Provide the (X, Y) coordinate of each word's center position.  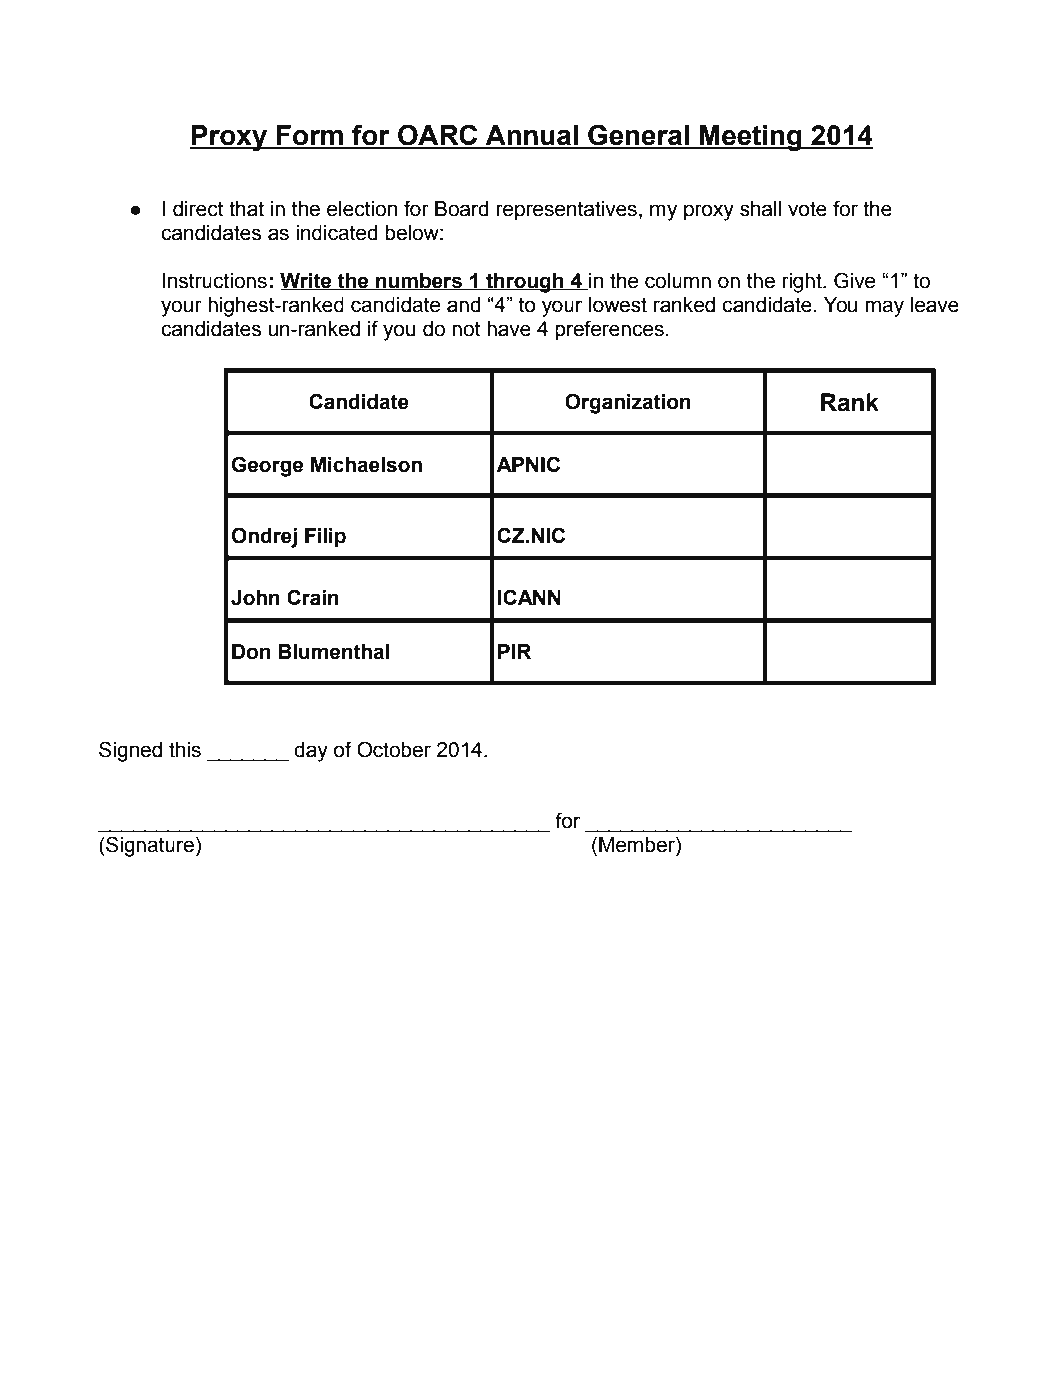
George (267, 466)
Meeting (751, 138)
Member (638, 846)
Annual (531, 136)
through (525, 283)
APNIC (528, 464)
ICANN (529, 597)
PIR (514, 651)
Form (310, 136)
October (394, 749)
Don (251, 652)
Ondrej (264, 537)
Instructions (215, 281)
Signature (149, 846)
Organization (628, 403)
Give (854, 280)
